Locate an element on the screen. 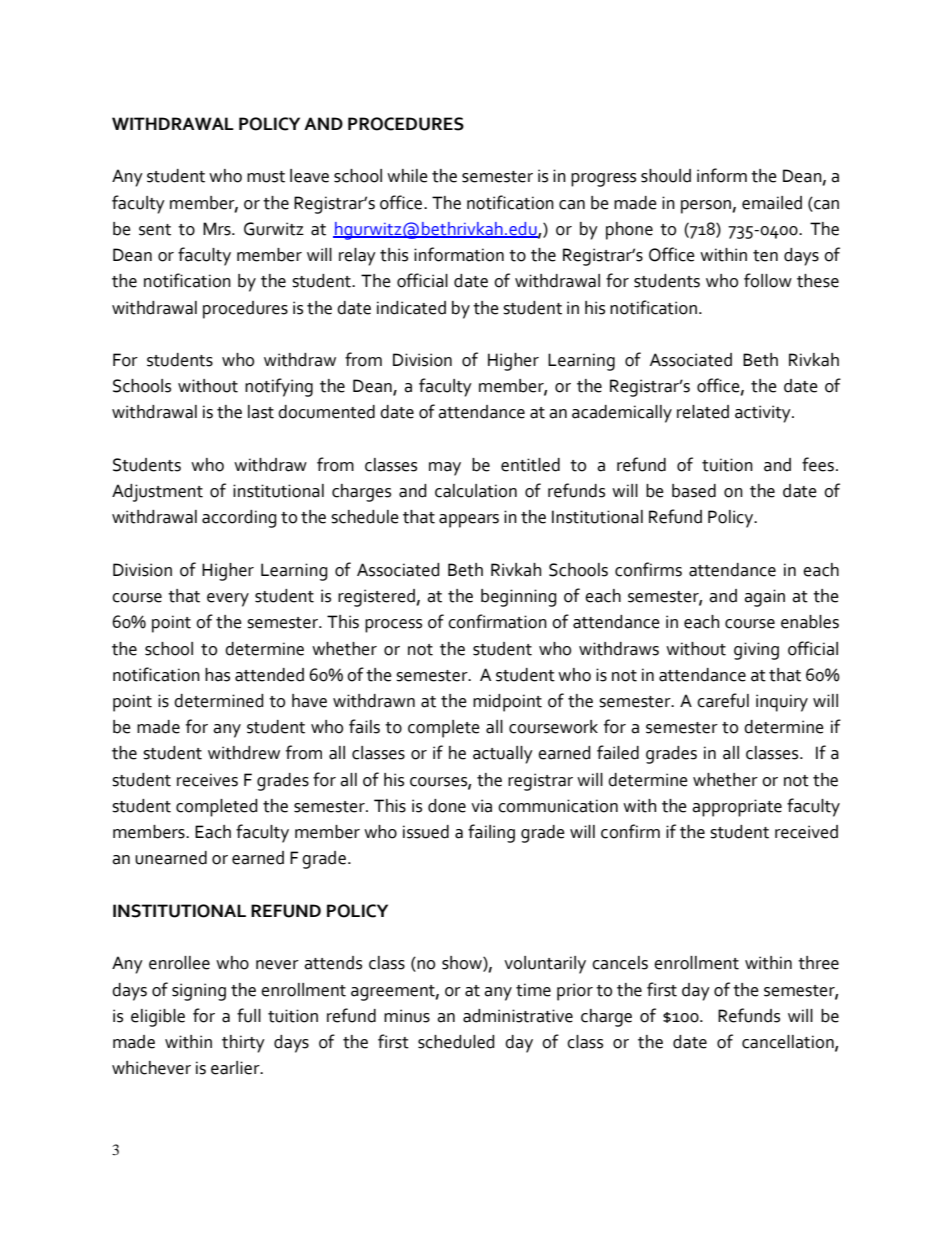 The image size is (952, 1233). appears is located at coordinates (469, 521).
